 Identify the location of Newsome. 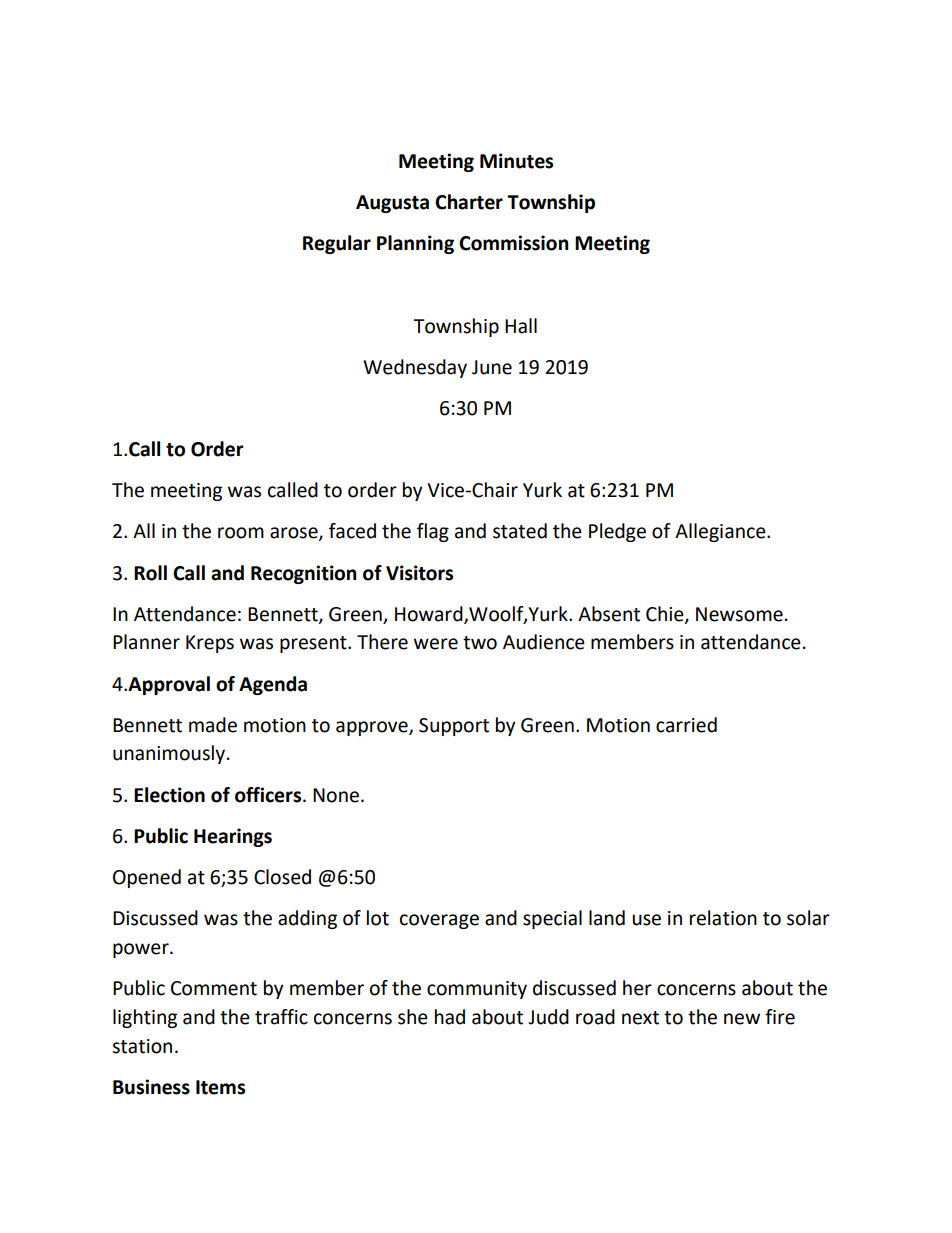
(739, 614).
